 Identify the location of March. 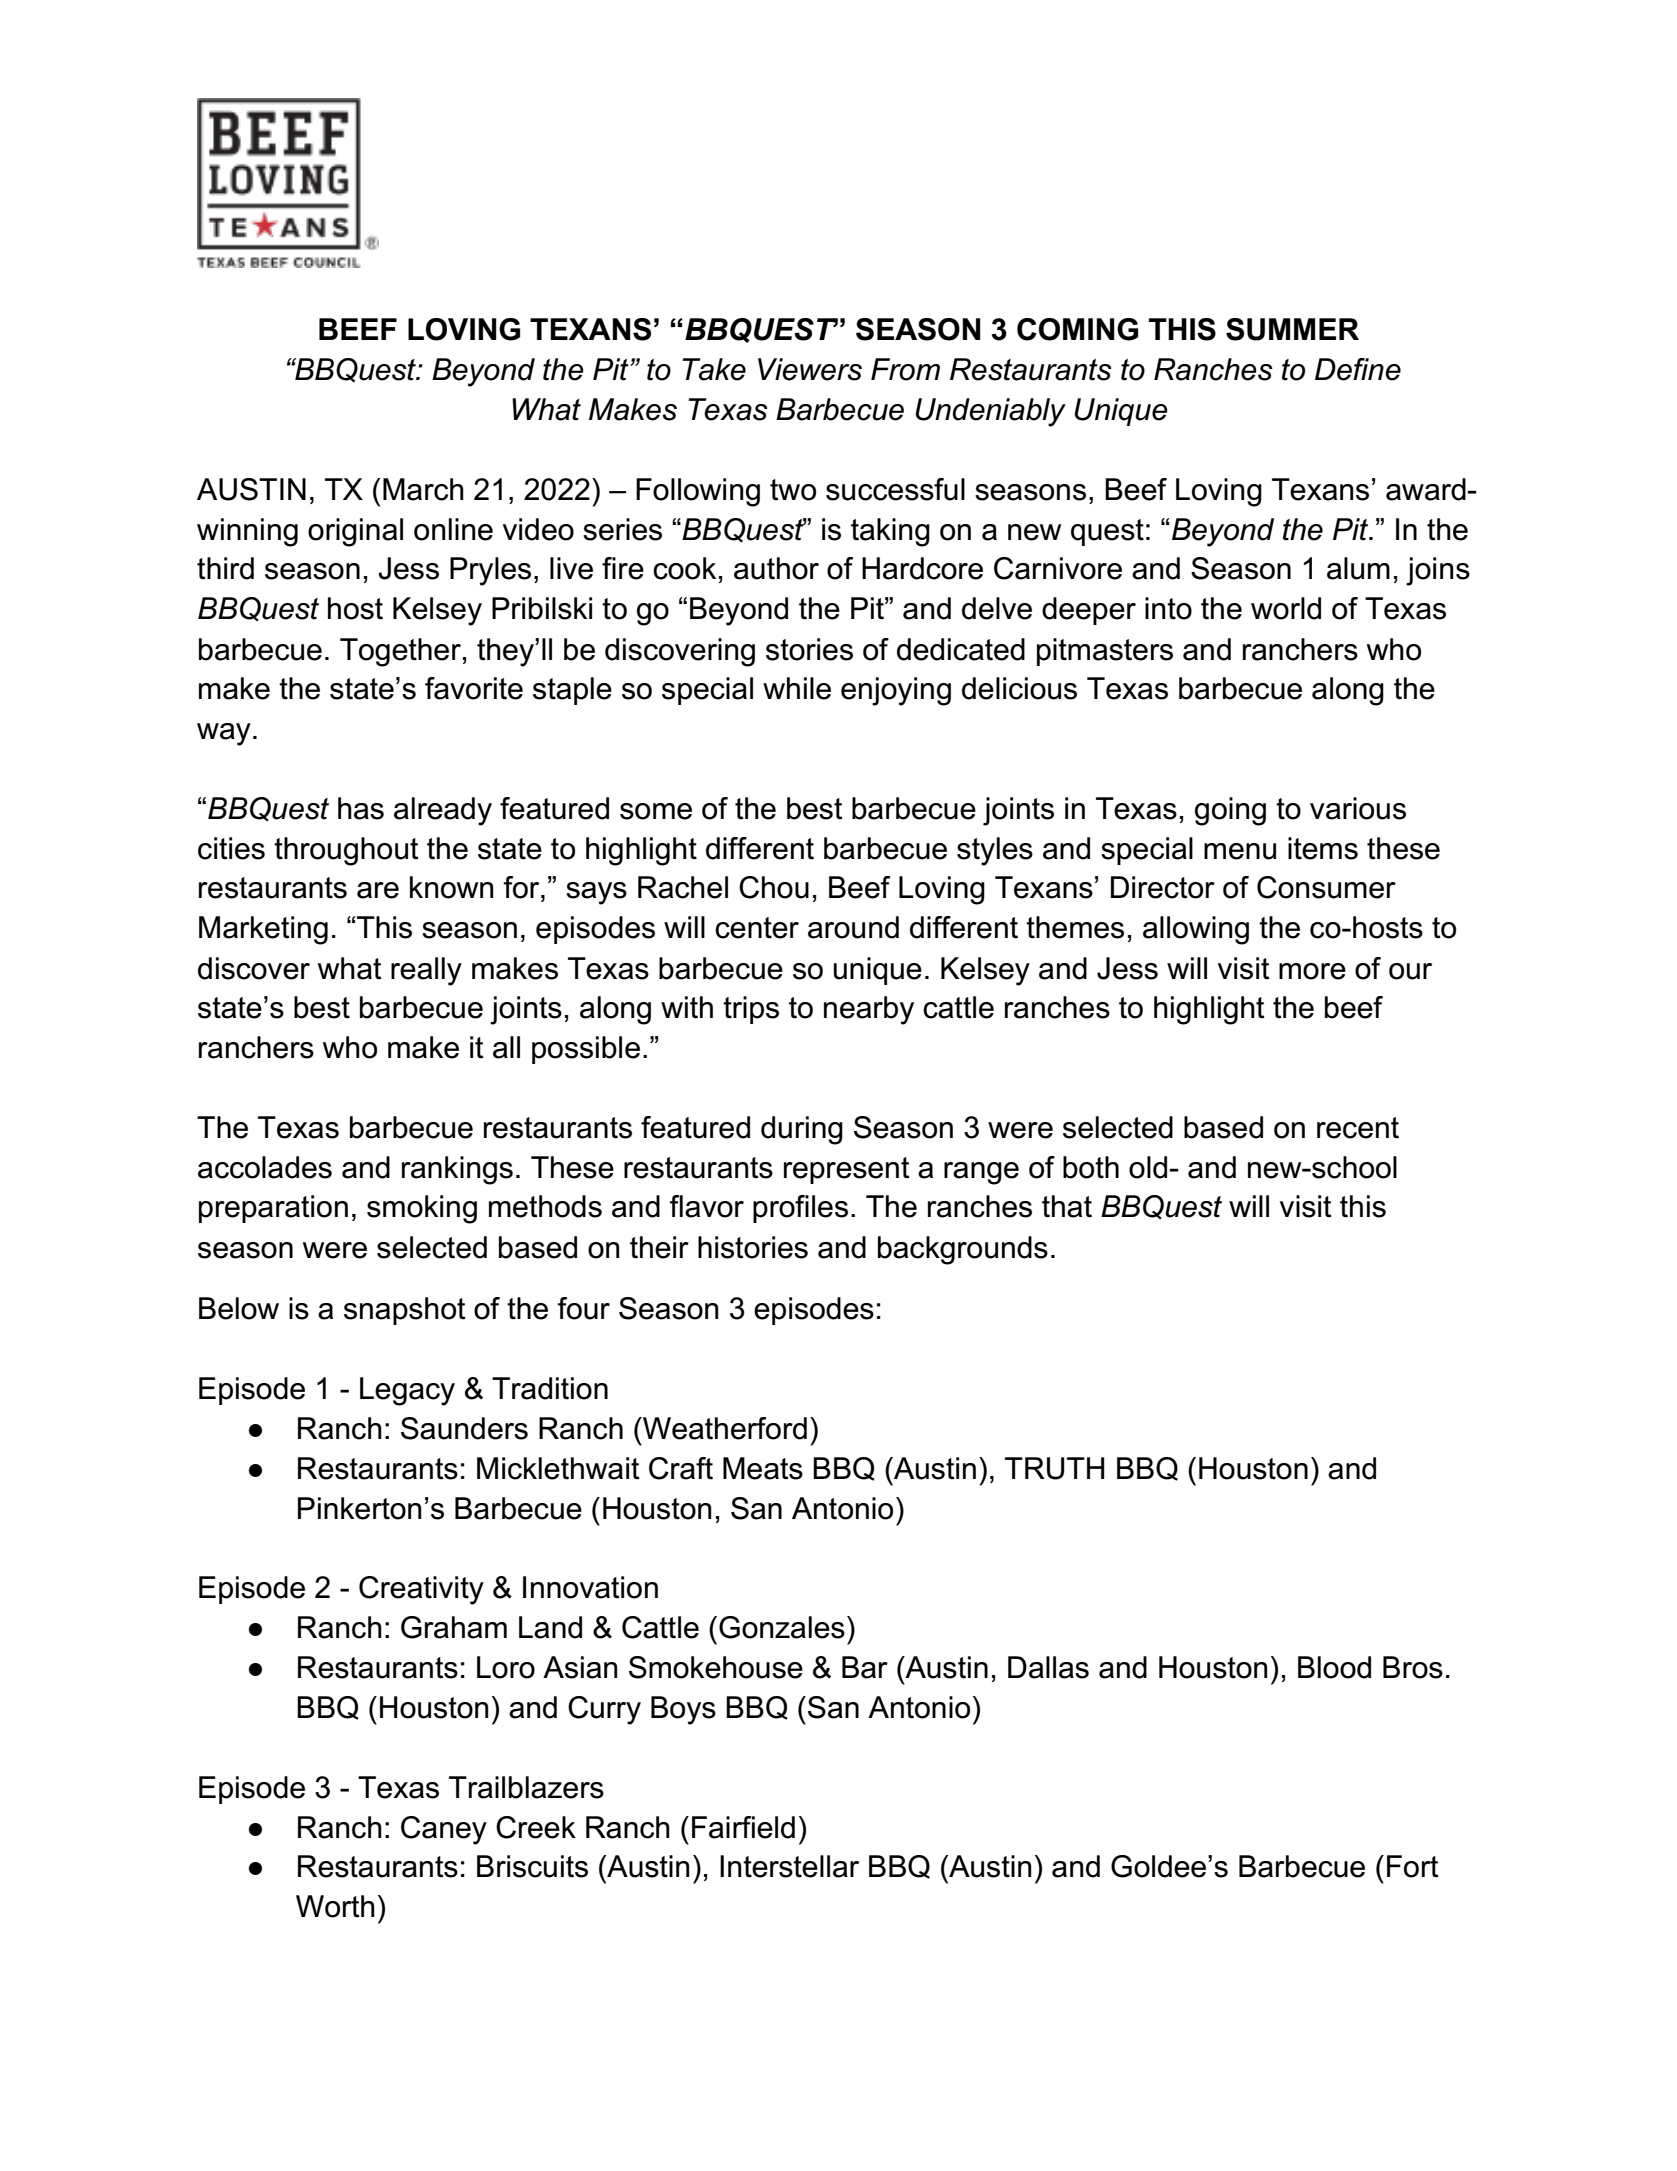
(423, 489).
